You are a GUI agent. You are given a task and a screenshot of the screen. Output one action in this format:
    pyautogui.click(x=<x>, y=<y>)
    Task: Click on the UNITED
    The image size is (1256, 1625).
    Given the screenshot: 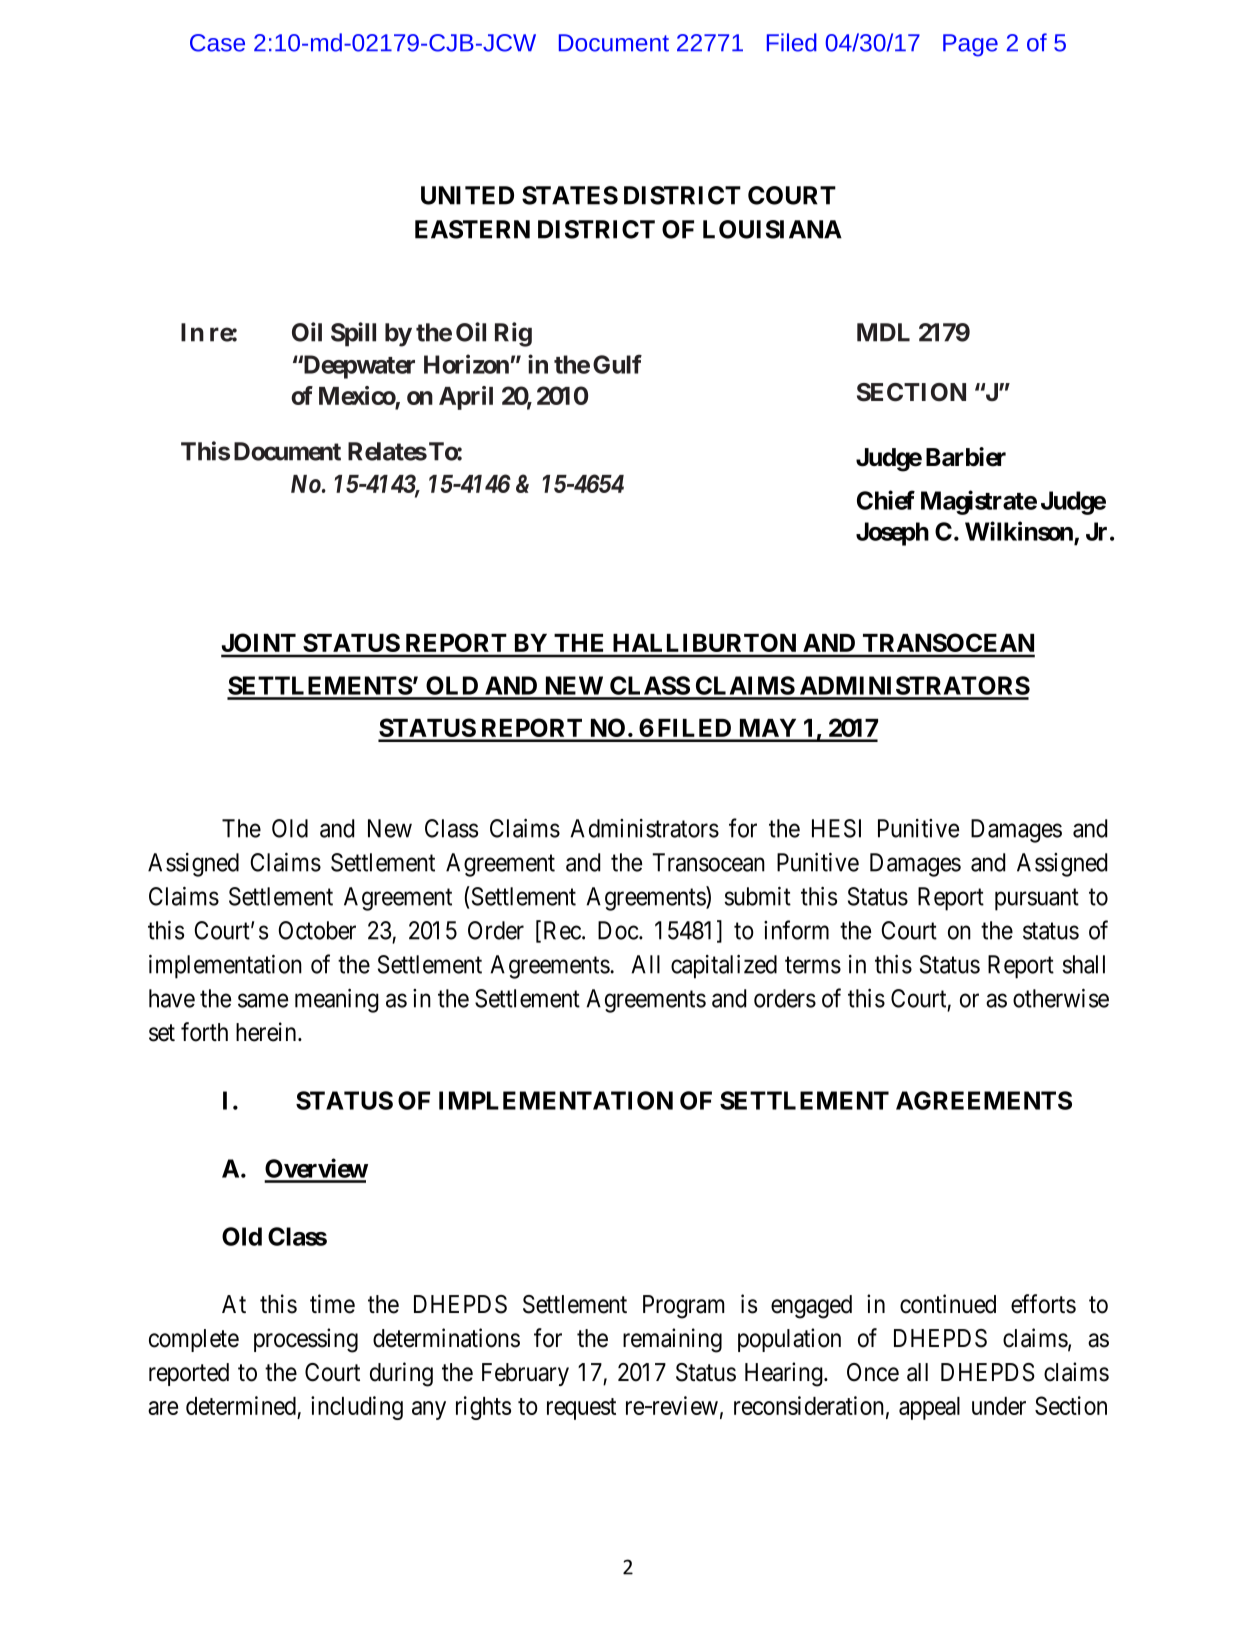 What is the action you would take?
    pyautogui.click(x=467, y=195)
